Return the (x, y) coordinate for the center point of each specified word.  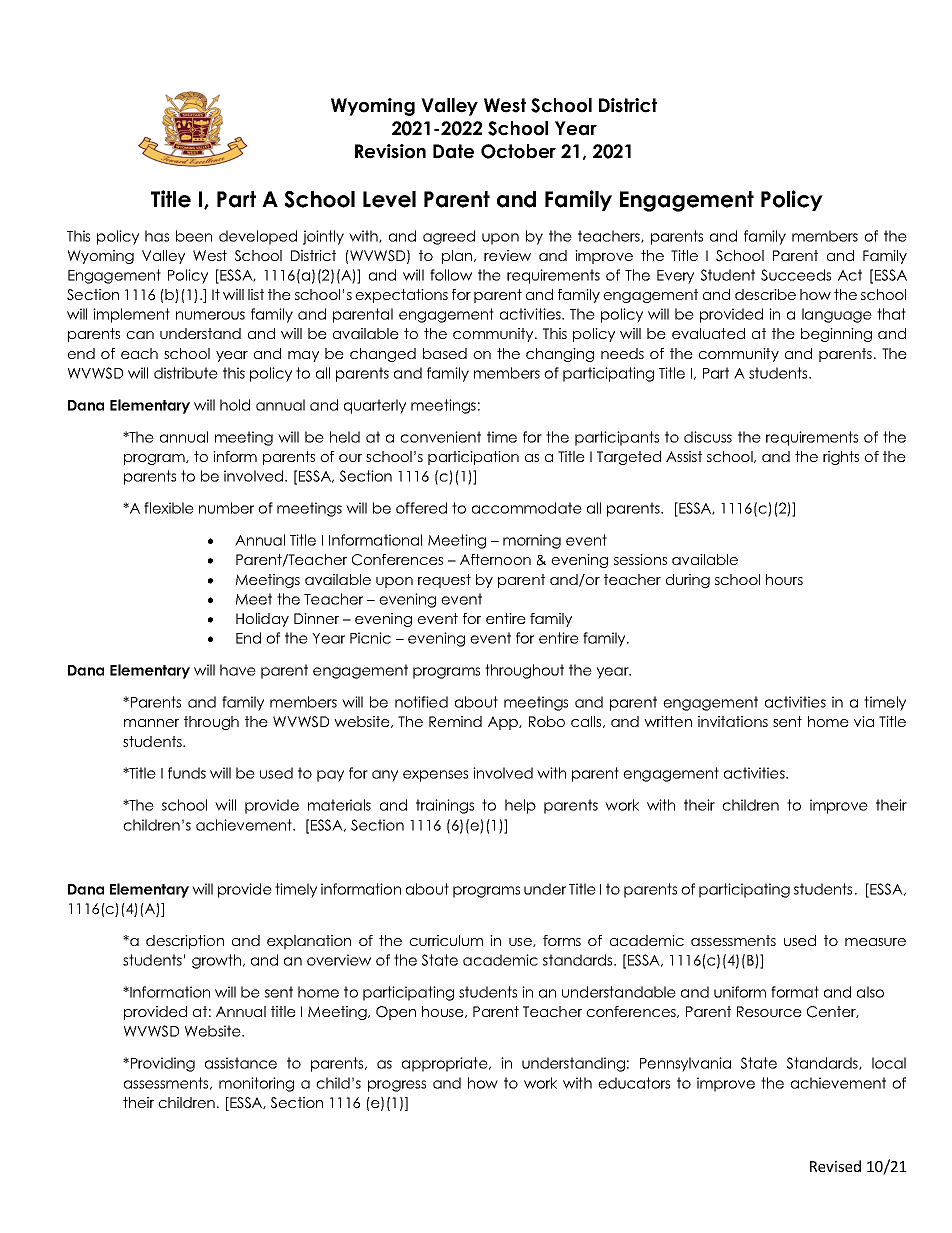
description (185, 942)
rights (841, 458)
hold (235, 405)
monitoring (256, 1084)
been (194, 236)
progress (397, 1086)
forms (562, 940)
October (518, 151)
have (238, 670)
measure (875, 942)
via (864, 721)
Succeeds (796, 275)
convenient (440, 437)
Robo (547, 721)
